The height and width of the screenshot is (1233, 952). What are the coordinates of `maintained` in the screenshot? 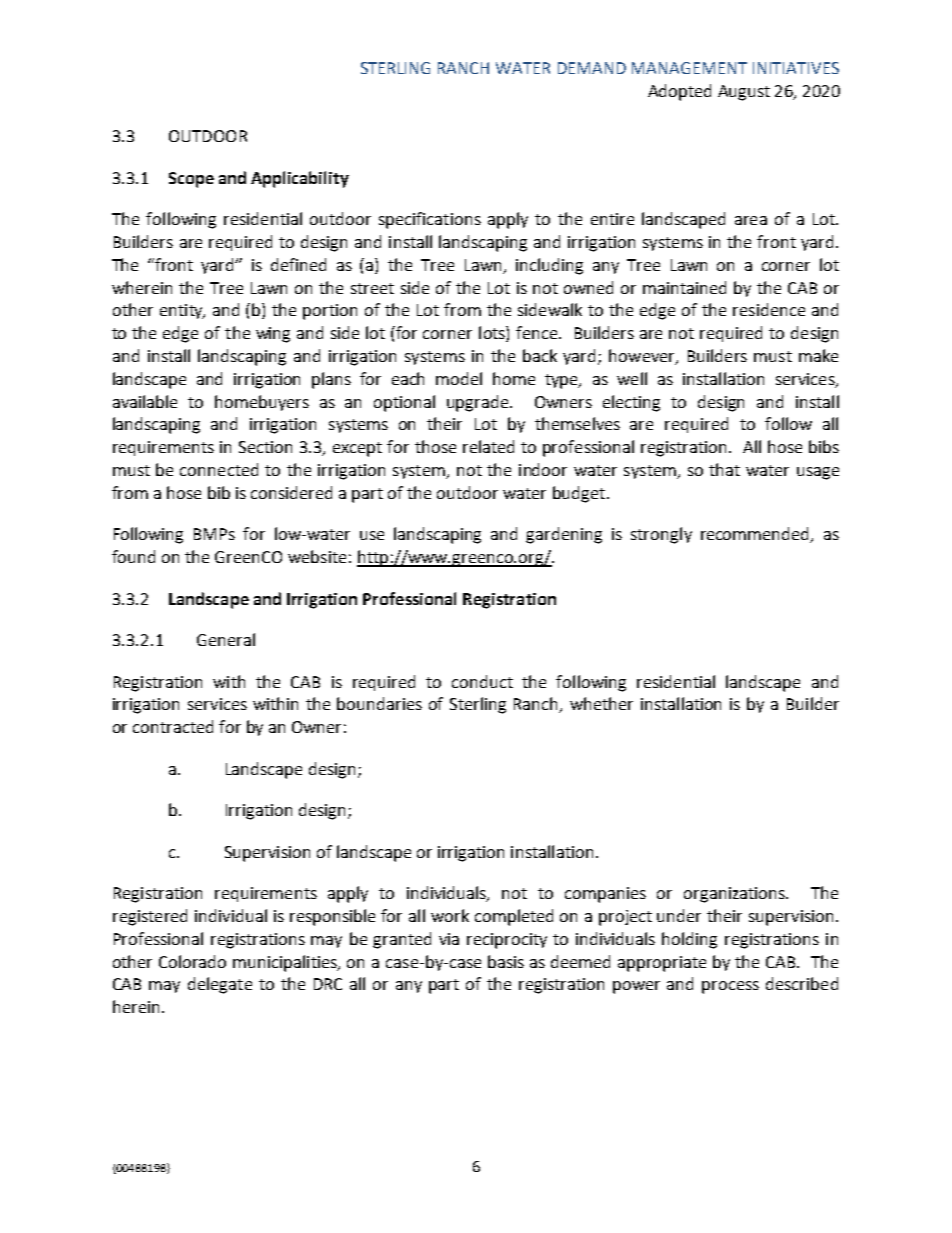 It's located at (684, 287).
